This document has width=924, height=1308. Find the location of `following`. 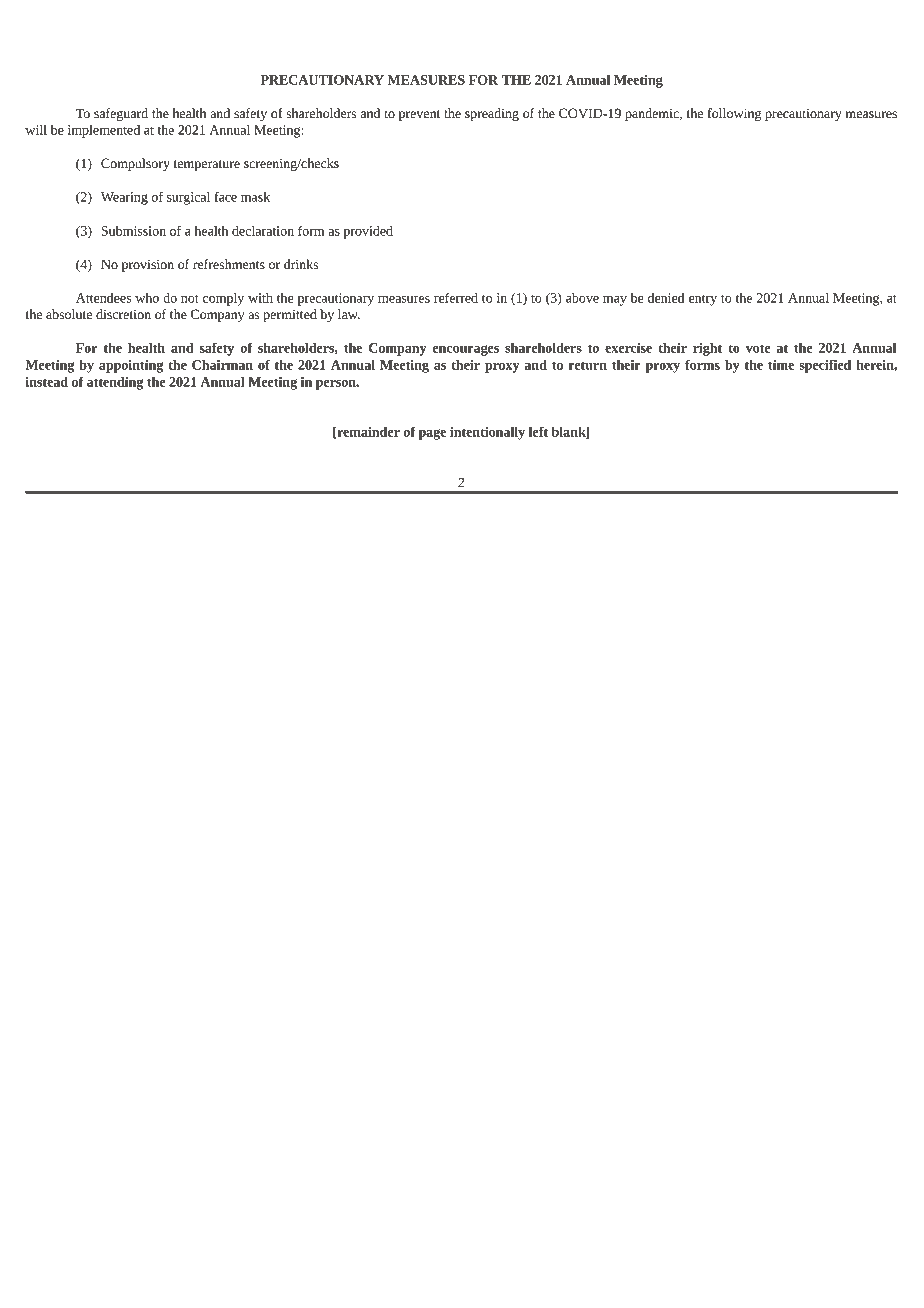

following is located at coordinates (734, 114).
